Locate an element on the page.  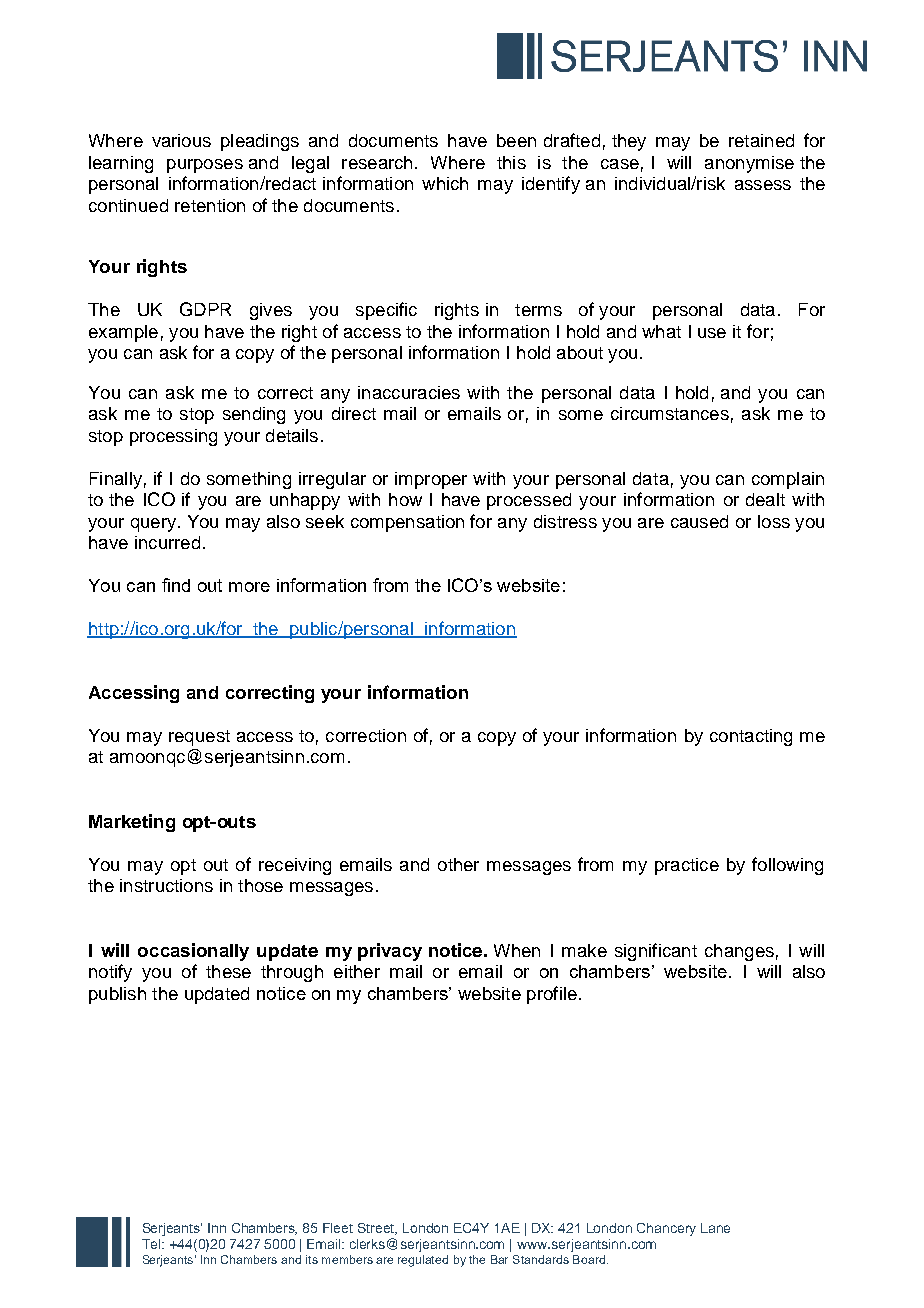
assess is located at coordinates (763, 185).
